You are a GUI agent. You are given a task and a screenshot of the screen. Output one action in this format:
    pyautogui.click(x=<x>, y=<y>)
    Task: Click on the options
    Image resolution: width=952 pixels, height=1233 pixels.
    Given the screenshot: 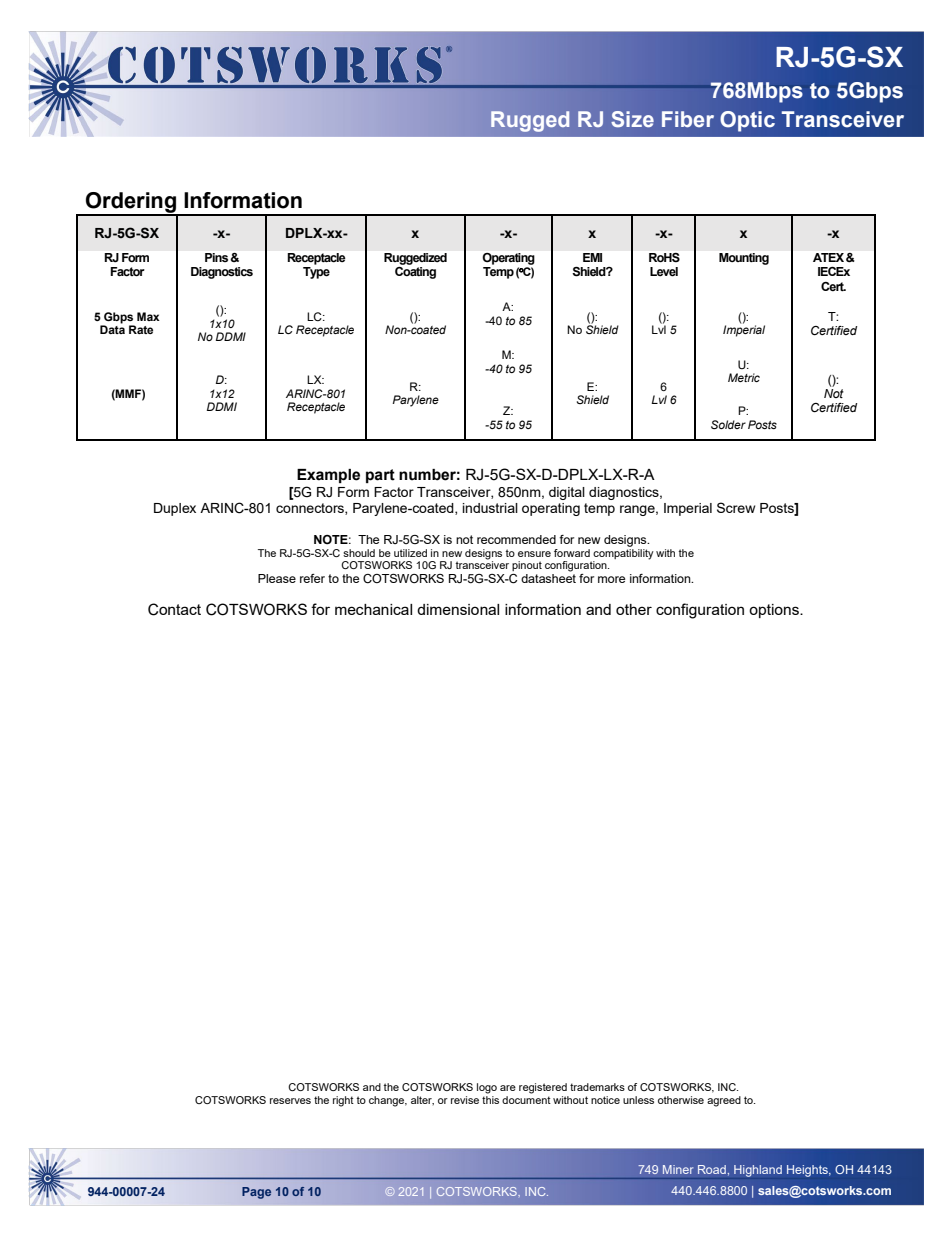 What is the action you would take?
    pyautogui.click(x=775, y=611)
